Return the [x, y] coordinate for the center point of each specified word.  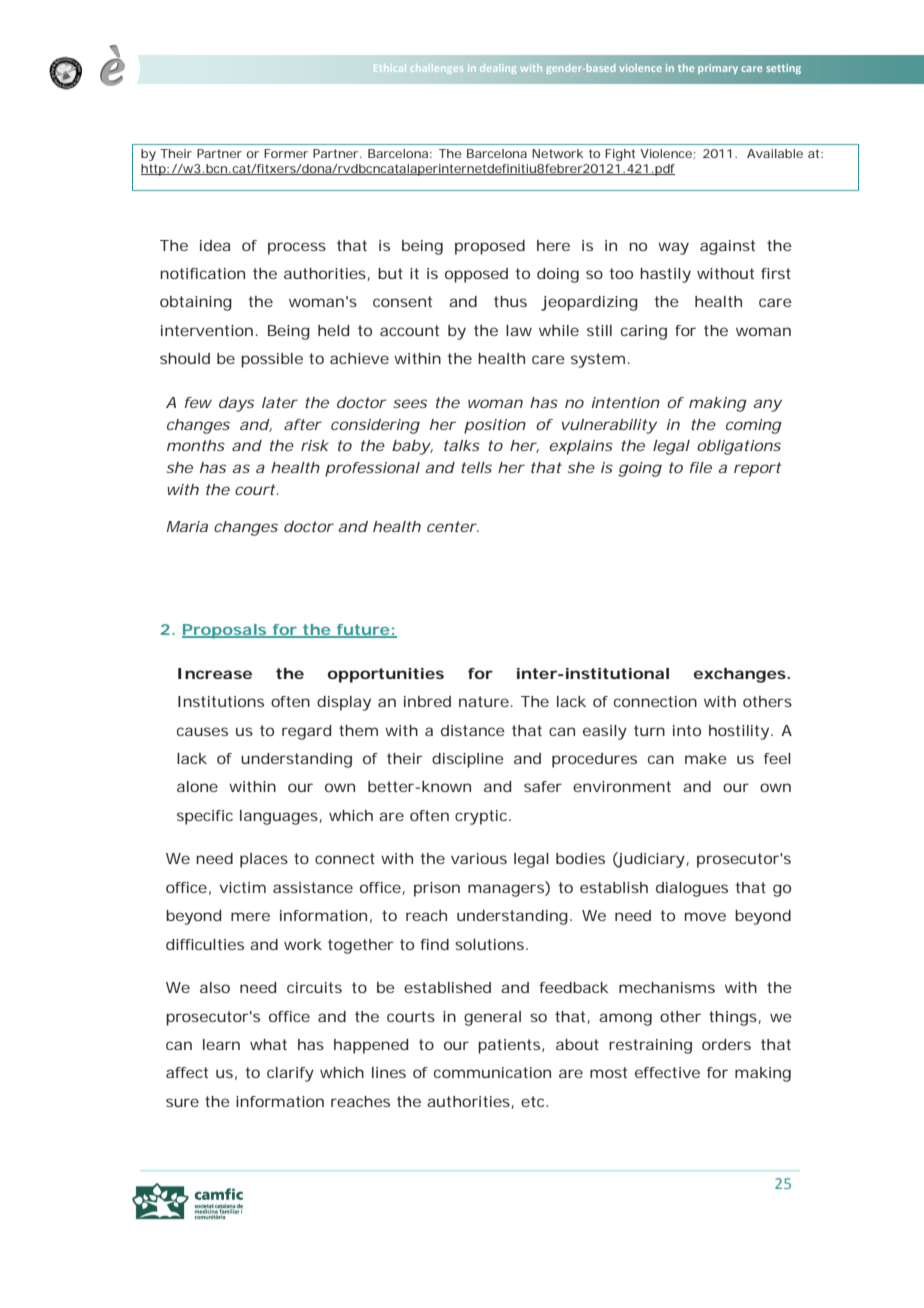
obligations [739, 447]
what [268, 1044]
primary [718, 69]
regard [306, 732]
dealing [498, 69]
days [236, 404]
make [706, 758]
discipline [468, 760]
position [495, 426]
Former [286, 153]
